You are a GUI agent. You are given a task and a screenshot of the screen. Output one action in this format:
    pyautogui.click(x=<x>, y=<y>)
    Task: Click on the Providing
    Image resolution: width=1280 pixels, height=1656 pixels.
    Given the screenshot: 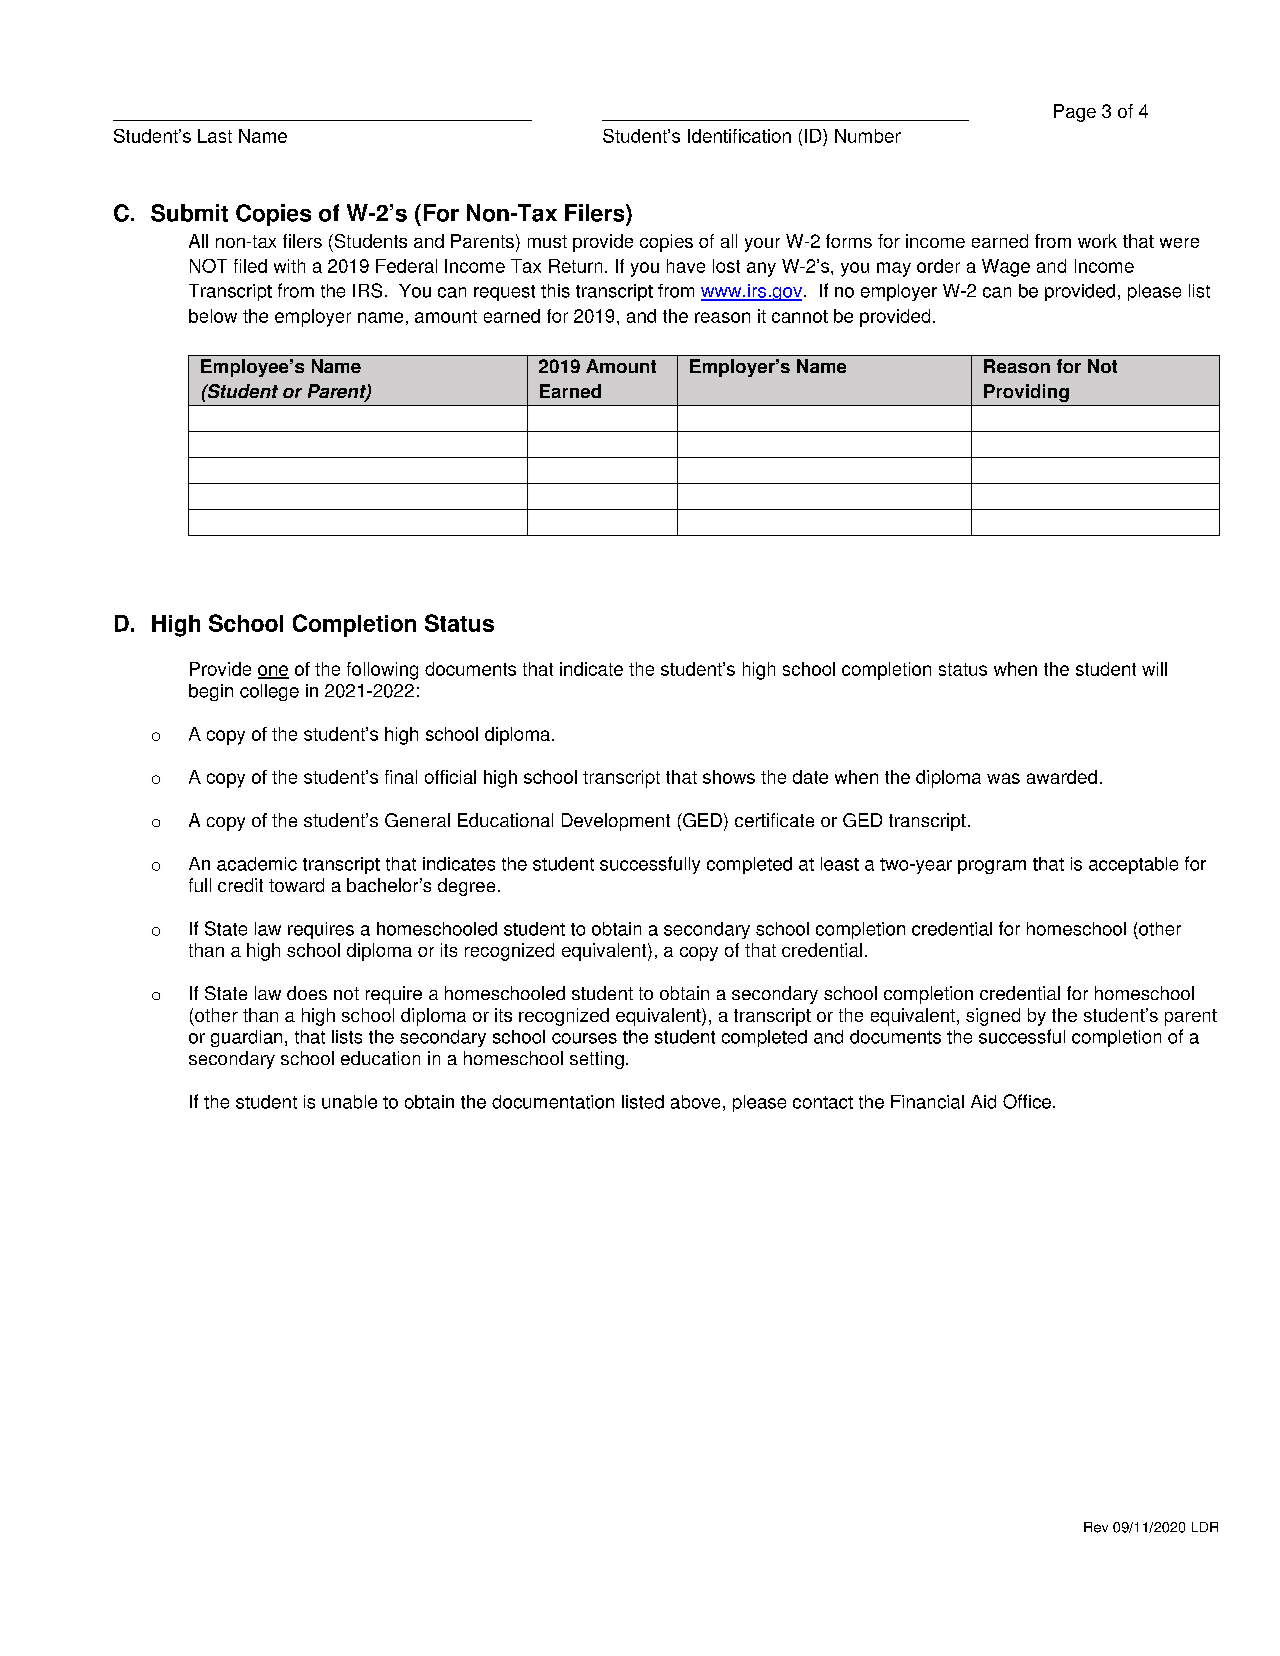 What is the action you would take?
    pyautogui.click(x=1026, y=393)
